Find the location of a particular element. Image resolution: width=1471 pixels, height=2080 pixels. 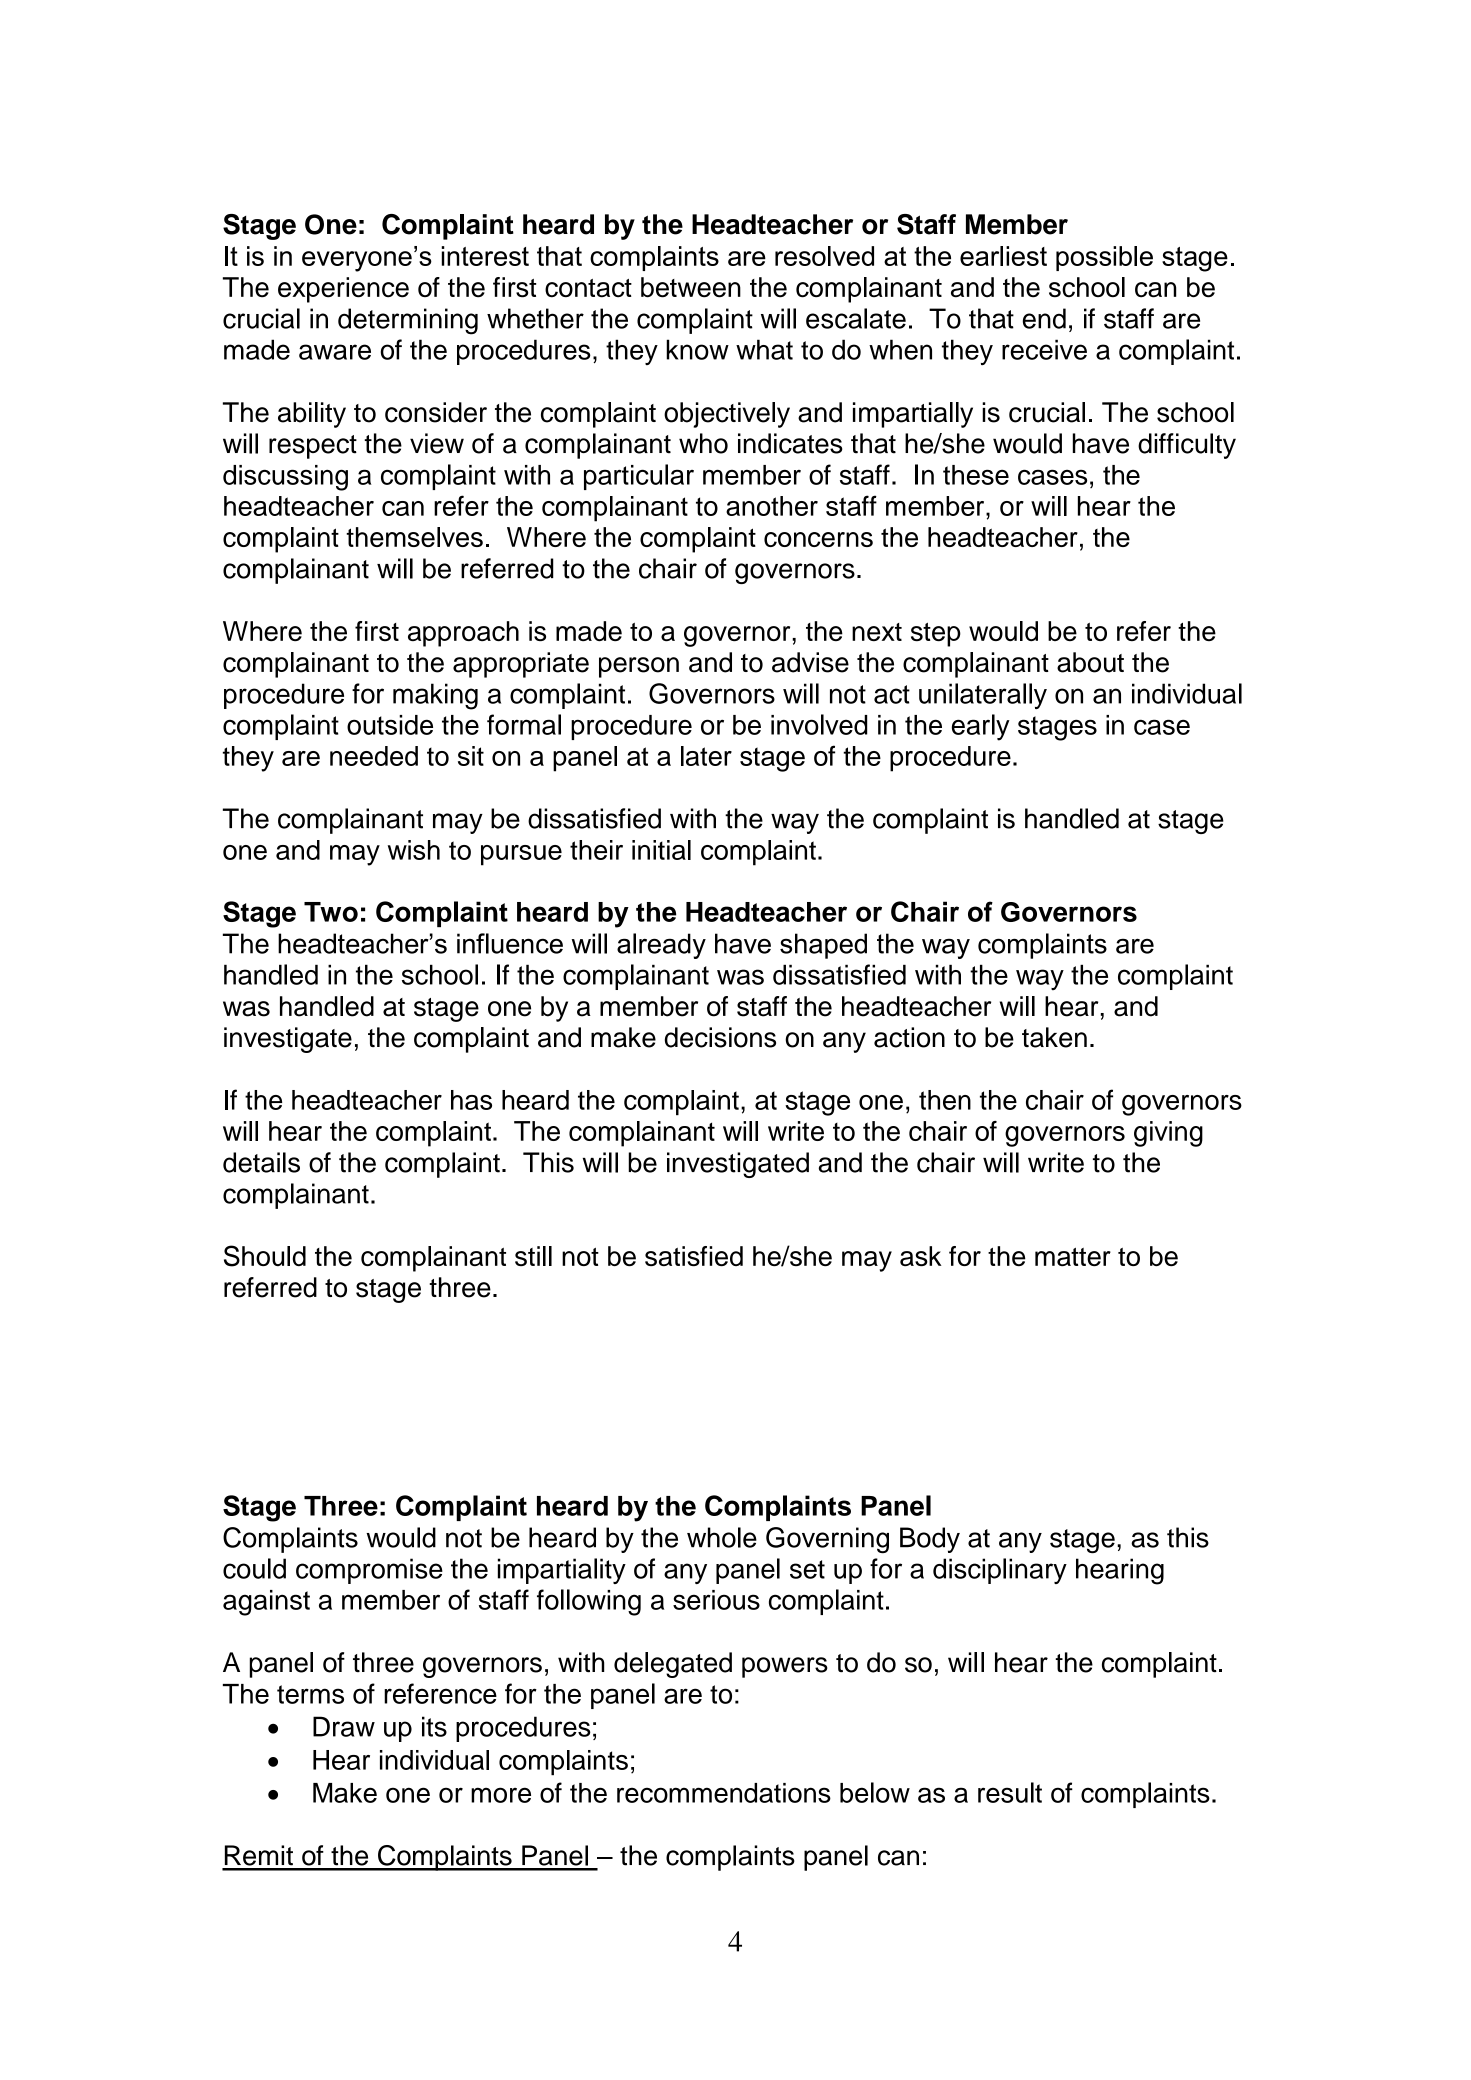

whole is located at coordinates (722, 1537).
